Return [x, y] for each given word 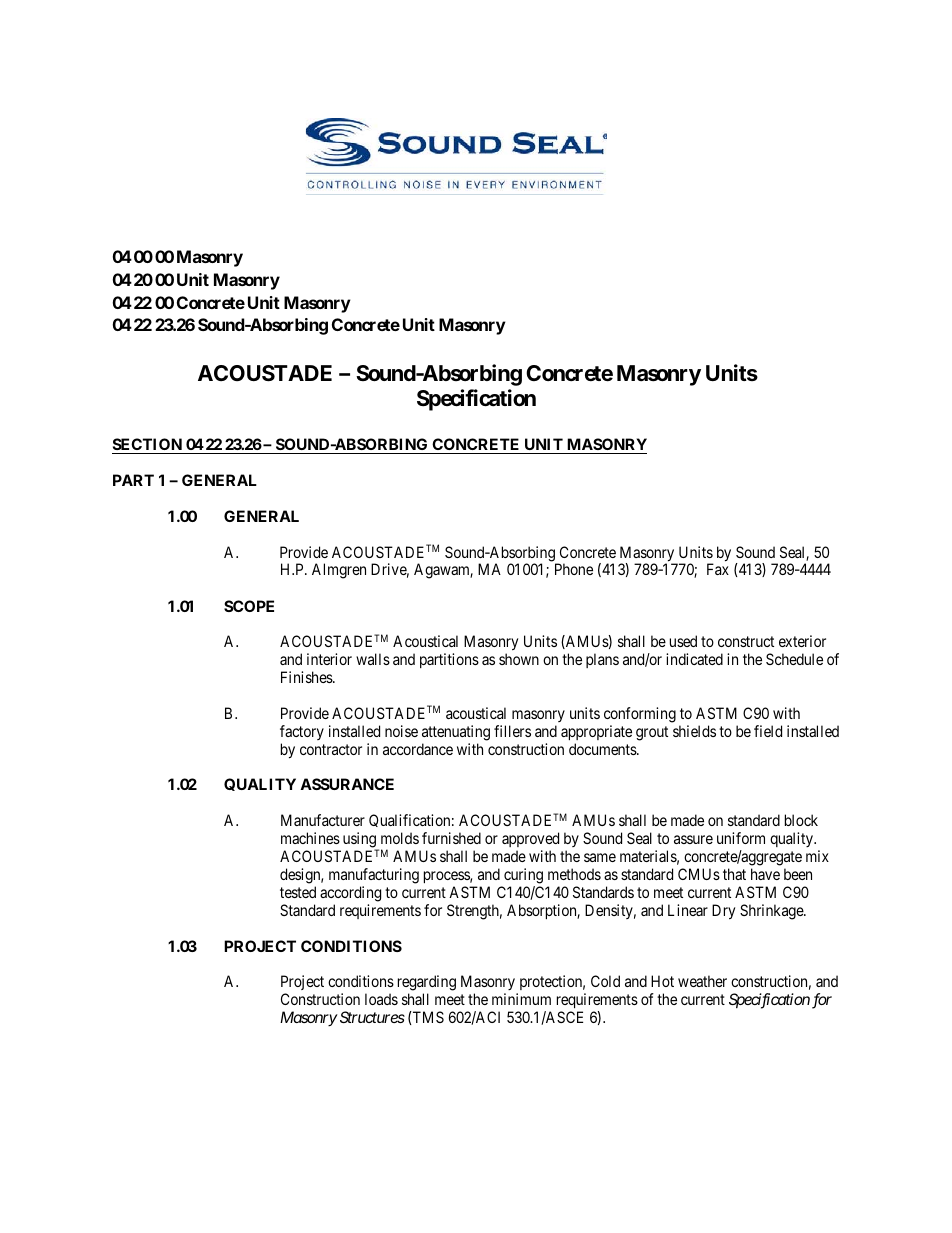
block [801, 820]
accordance [418, 749]
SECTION [148, 446]
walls [373, 659]
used [683, 641]
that [734, 874]
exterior [802, 641]
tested [298, 892]
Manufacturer [323, 820]
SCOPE [249, 606]
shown [519, 659]
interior [329, 659]
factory [302, 732]
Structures [371, 1017]
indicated [694, 659]
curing [523, 876]
